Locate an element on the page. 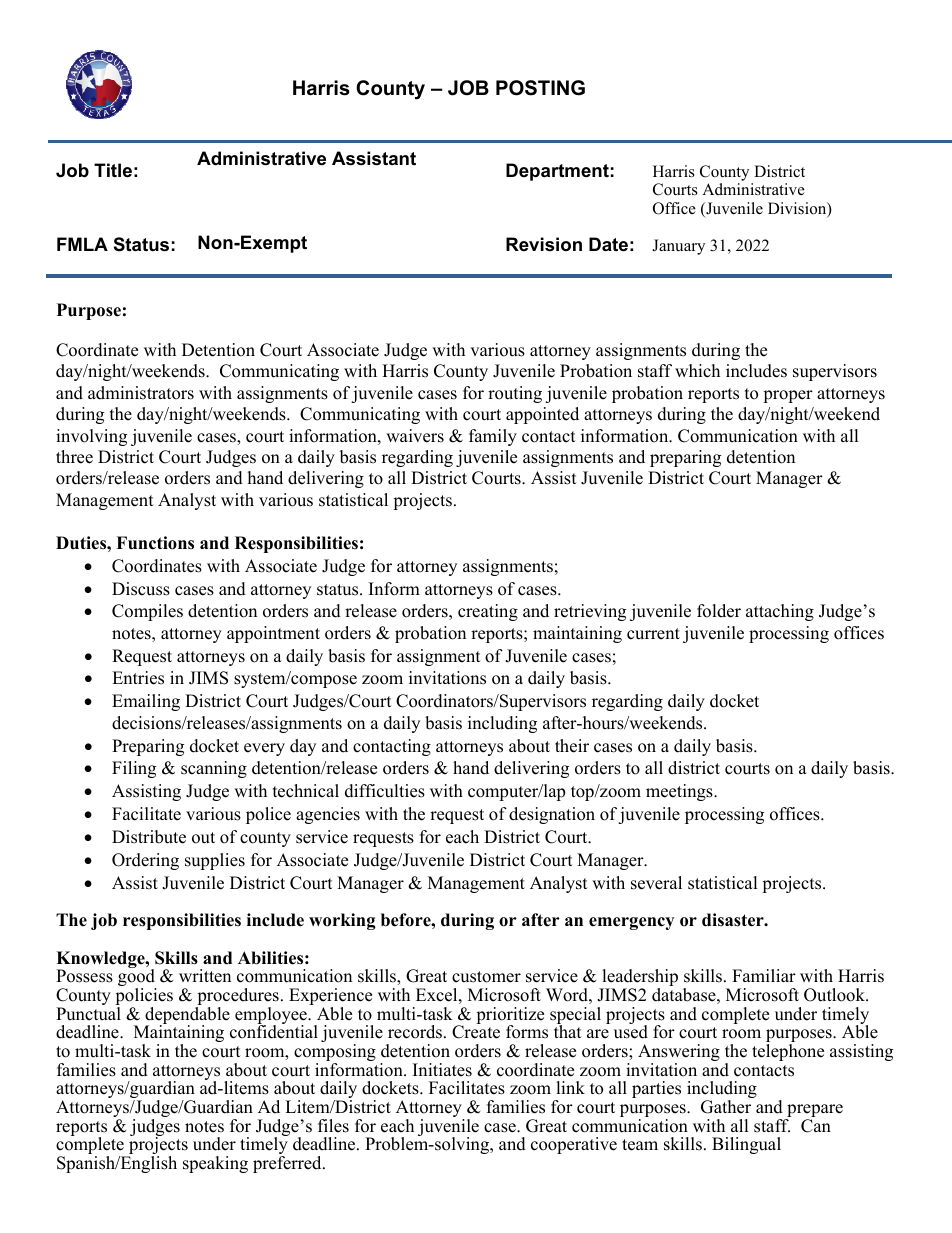  routing is located at coordinates (515, 394).
